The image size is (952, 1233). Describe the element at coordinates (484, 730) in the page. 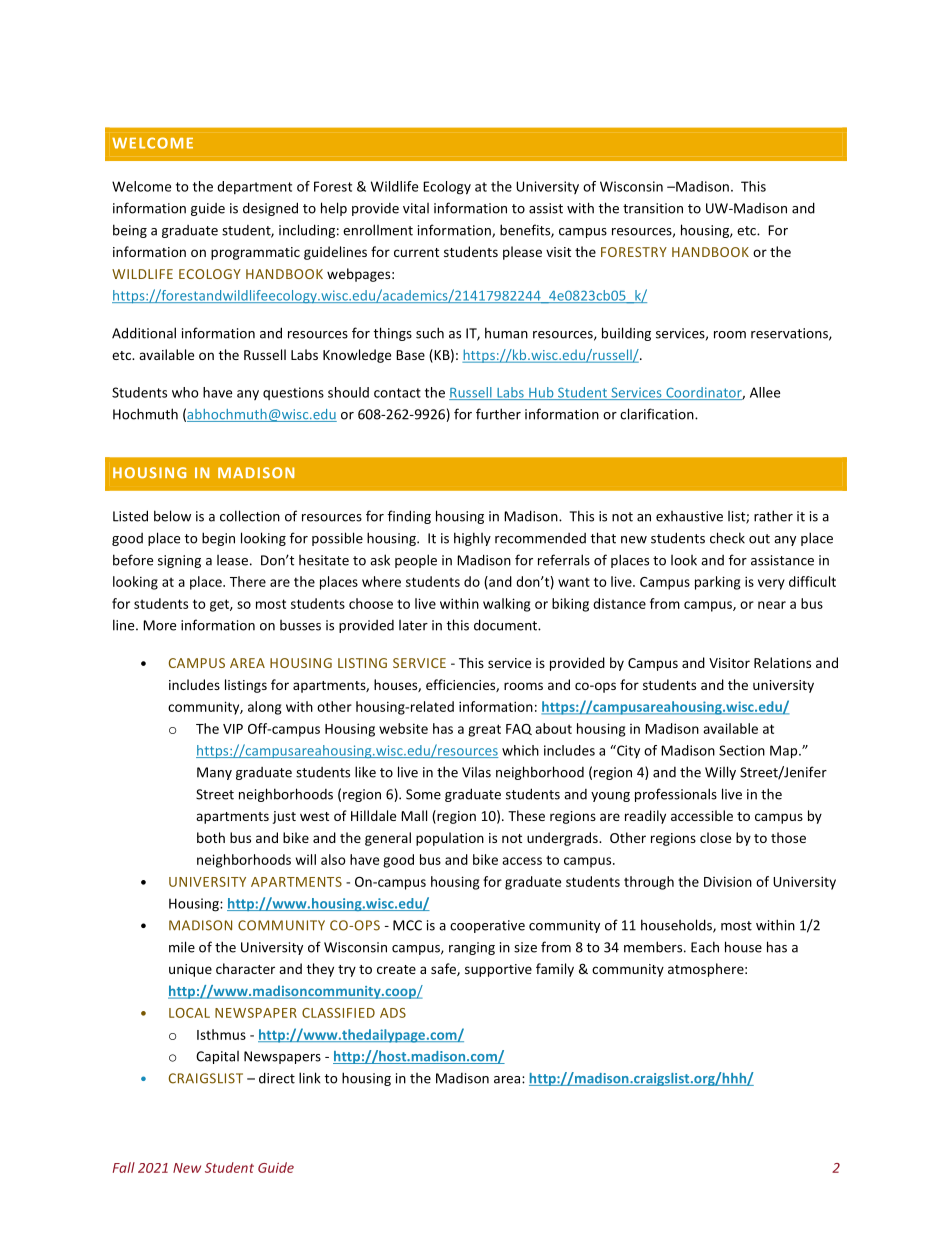

I see `great` at that location.
